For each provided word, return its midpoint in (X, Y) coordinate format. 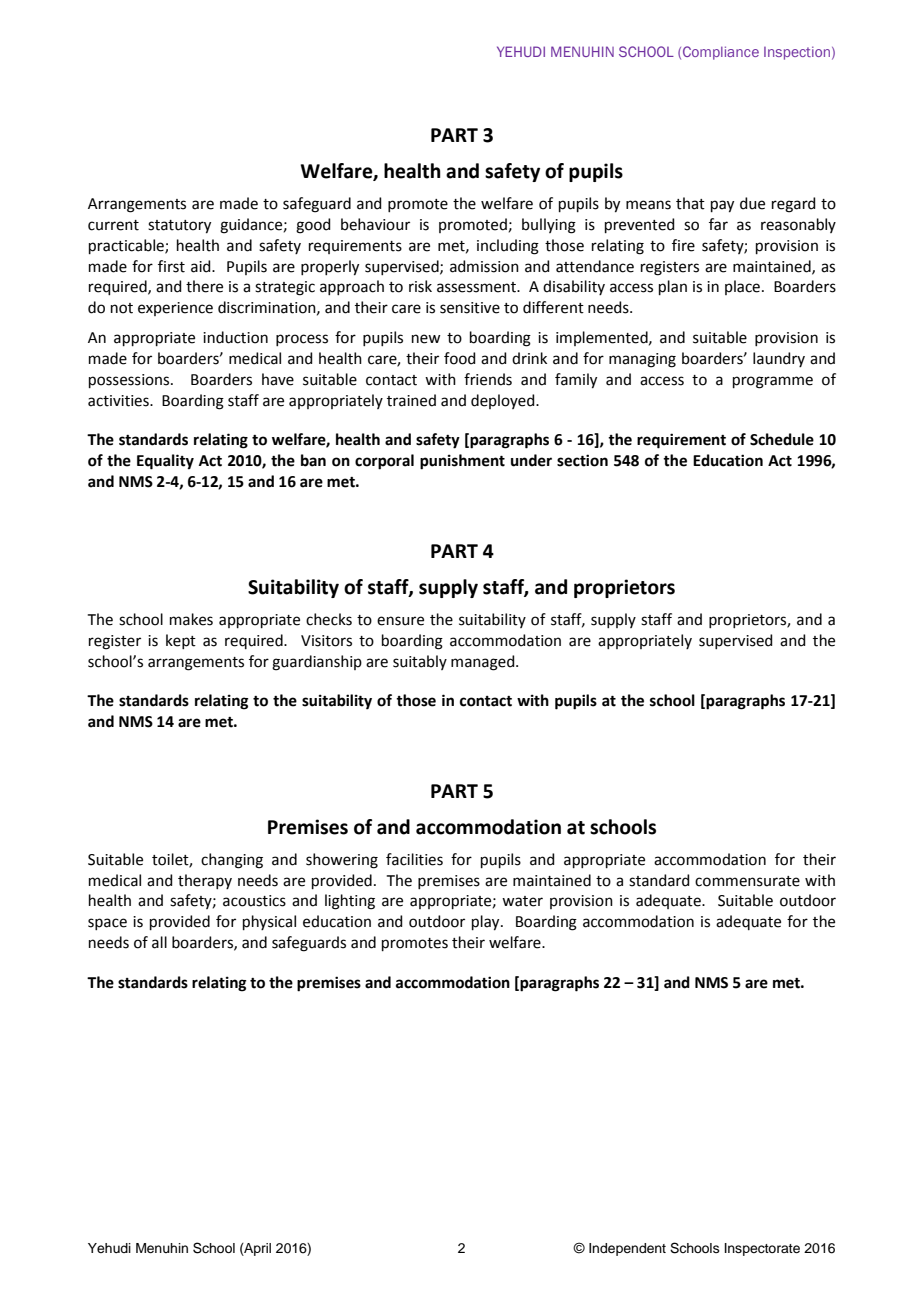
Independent (627, 1249)
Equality (165, 462)
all (159, 942)
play (487, 923)
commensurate (747, 881)
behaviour (375, 224)
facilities (414, 859)
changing (232, 861)
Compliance (721, 53)
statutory (179, 227)
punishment (462, 462)
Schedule (782, 439)
